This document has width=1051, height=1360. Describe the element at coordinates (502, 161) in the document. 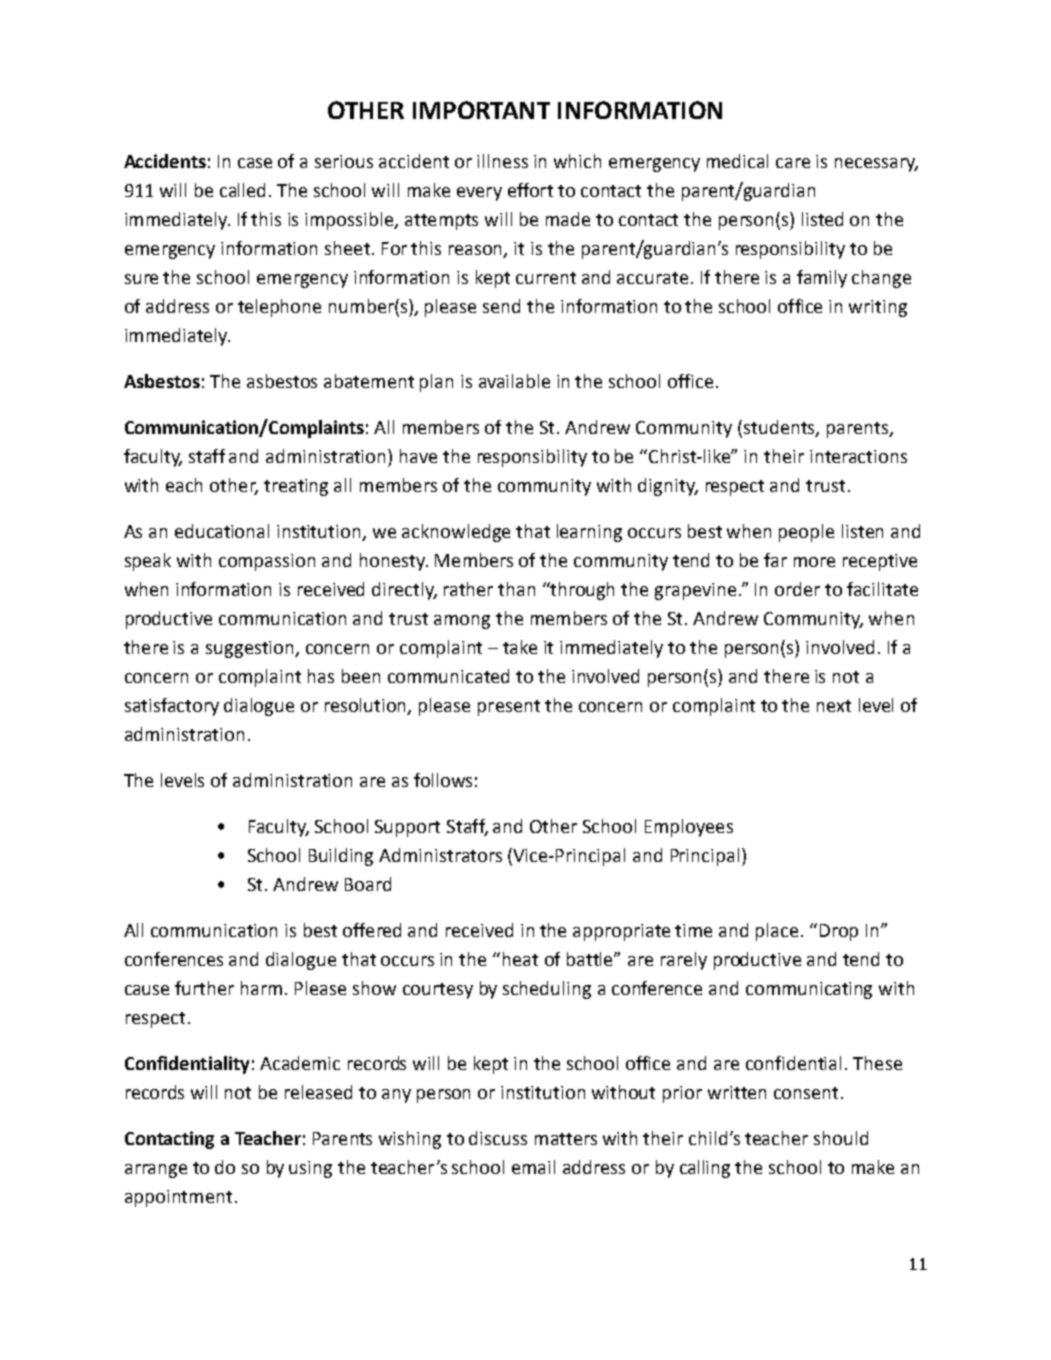

I see `illness` at that location.
